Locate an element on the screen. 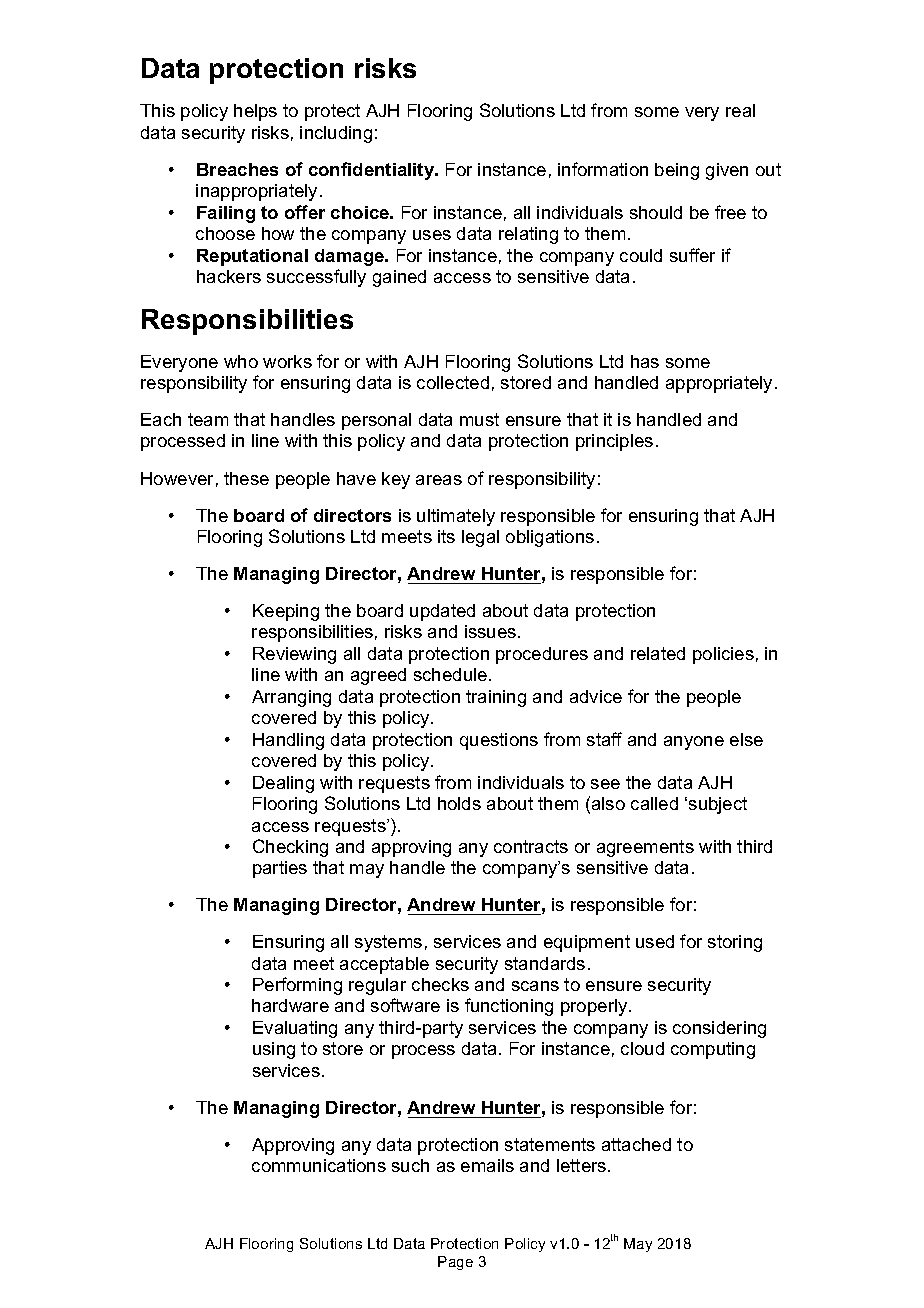 This screenshot has width=924, height=1308. being is located at coordinates (677, 171).
